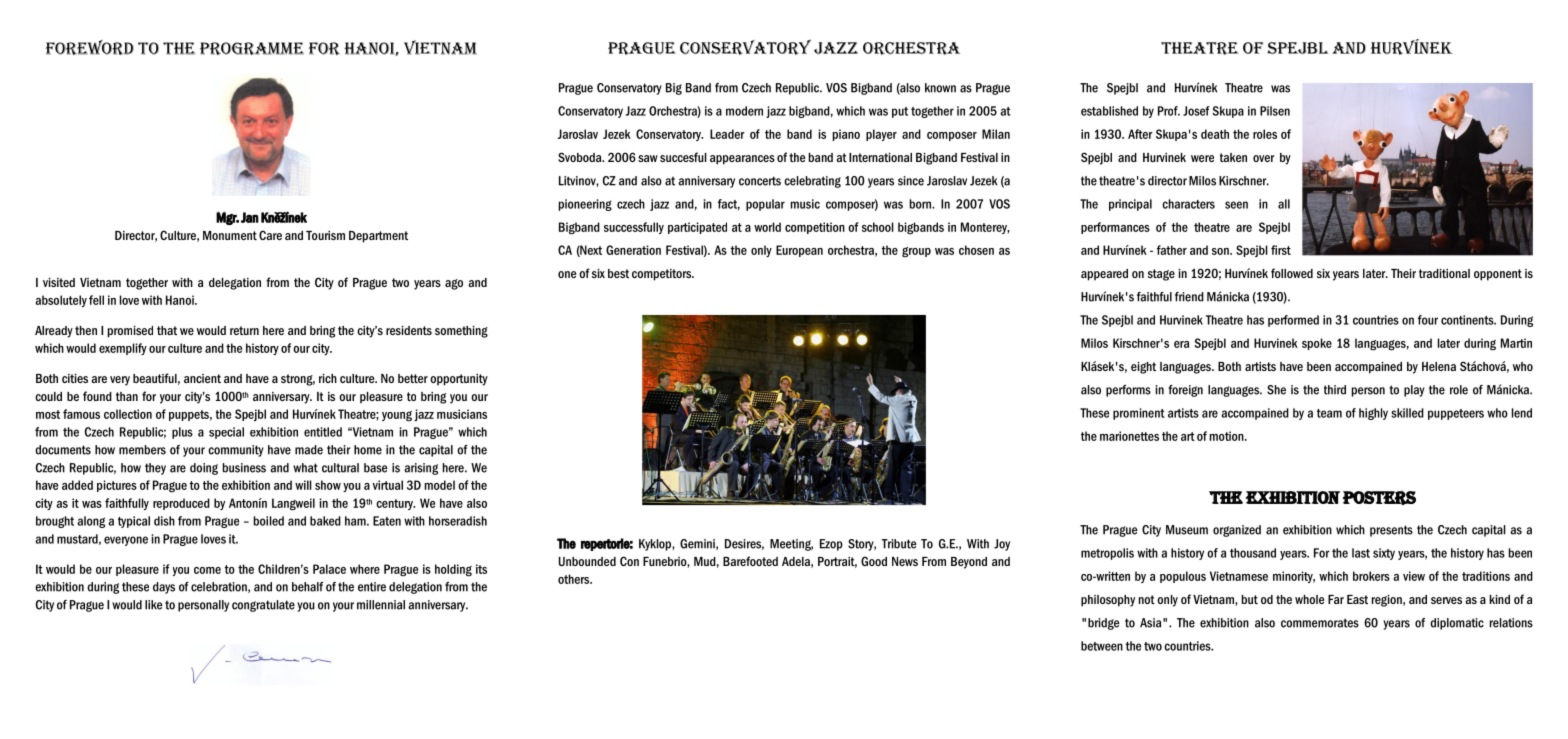 This page has height=739, width=1568. I want to click on Josef, so click(1196, 111).
